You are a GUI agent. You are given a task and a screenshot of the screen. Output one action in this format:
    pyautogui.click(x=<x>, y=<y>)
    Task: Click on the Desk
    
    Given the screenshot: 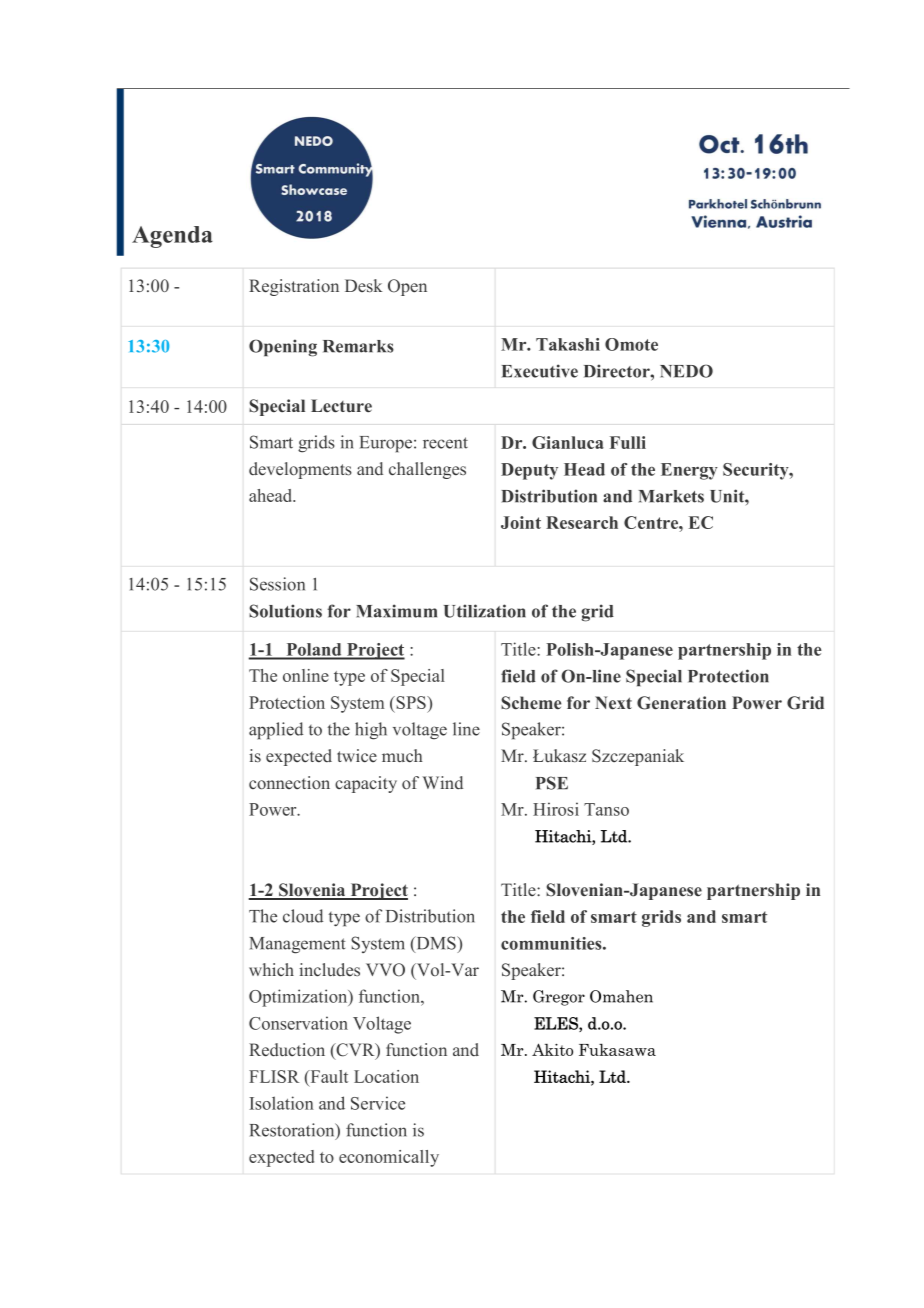 What is the action you would take?
    pyautogui.click(x=363, y=285)
